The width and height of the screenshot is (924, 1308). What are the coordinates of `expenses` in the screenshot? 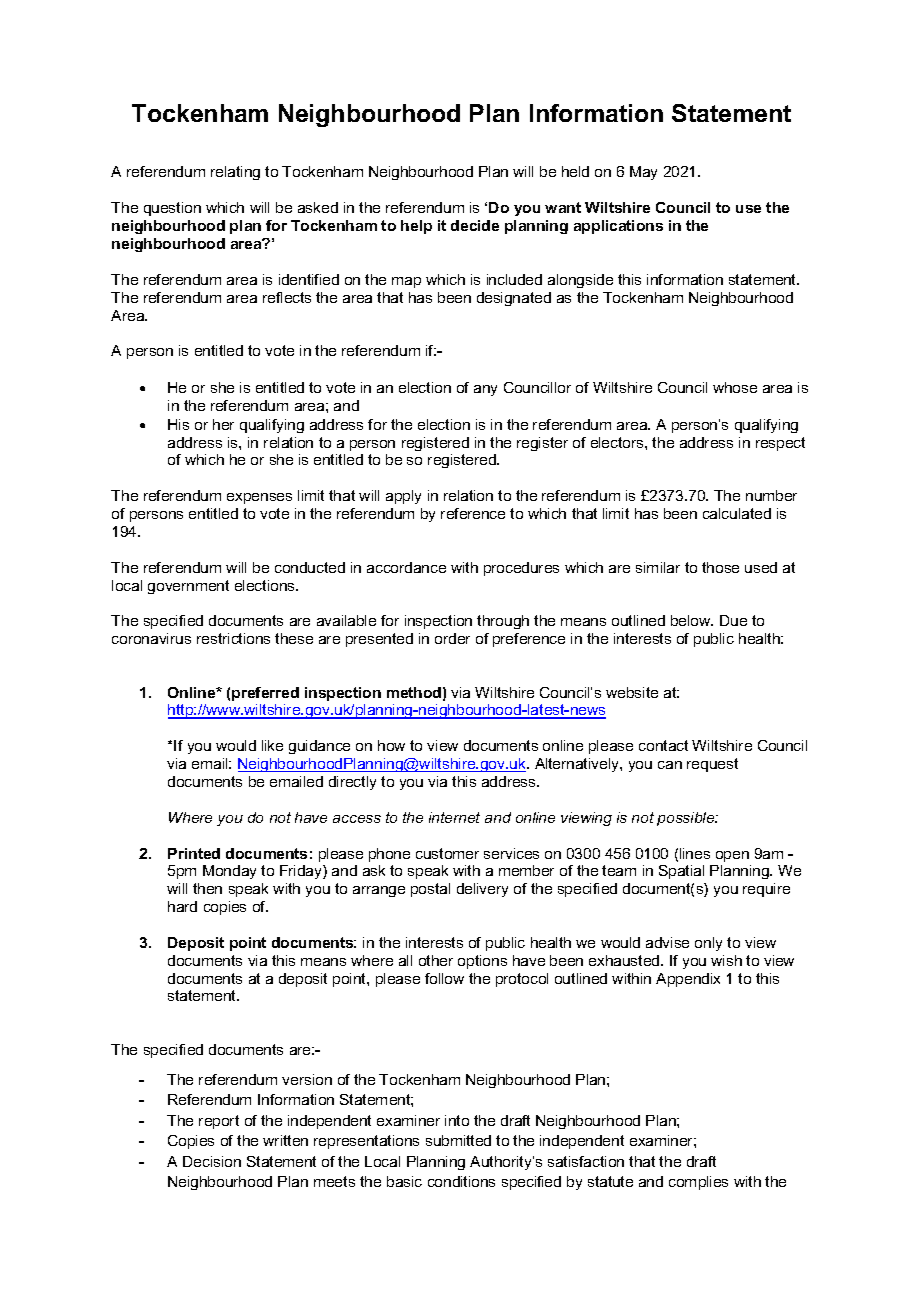 It's located at (259, 498).
